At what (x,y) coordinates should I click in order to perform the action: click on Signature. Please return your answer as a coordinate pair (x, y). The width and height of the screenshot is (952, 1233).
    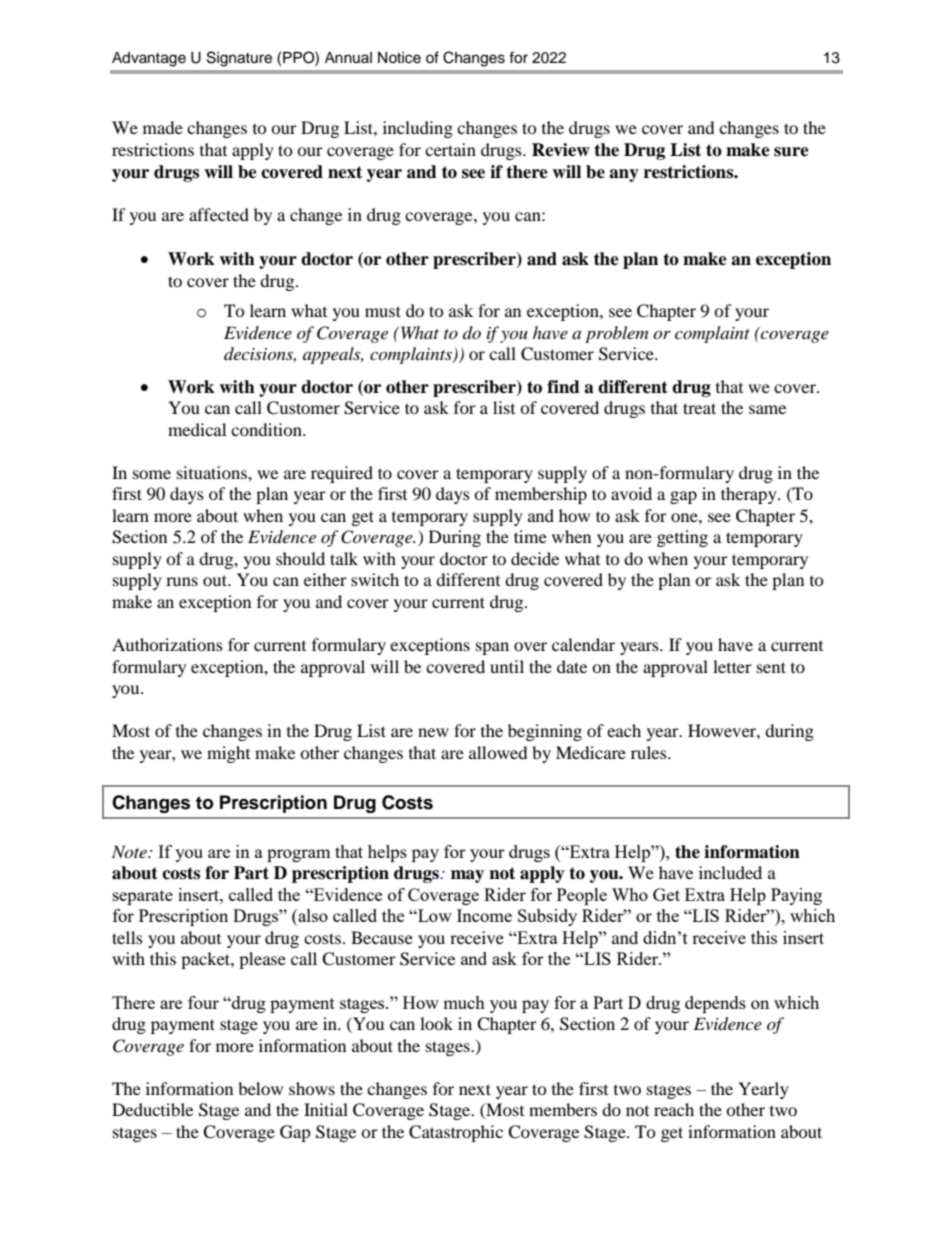
    Looking at the image, I should click on (239, 59).
